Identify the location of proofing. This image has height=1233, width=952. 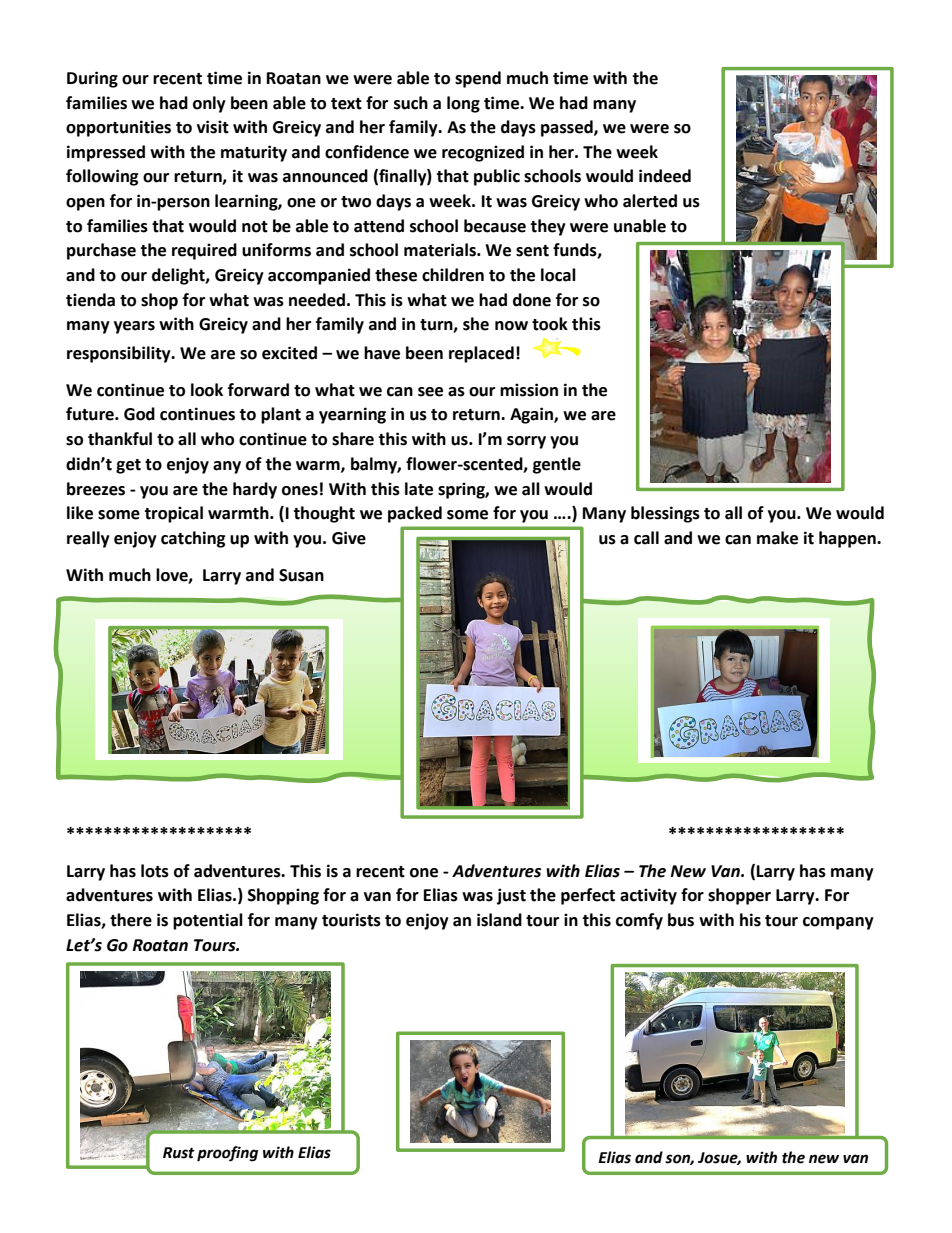
(227, 1154).
